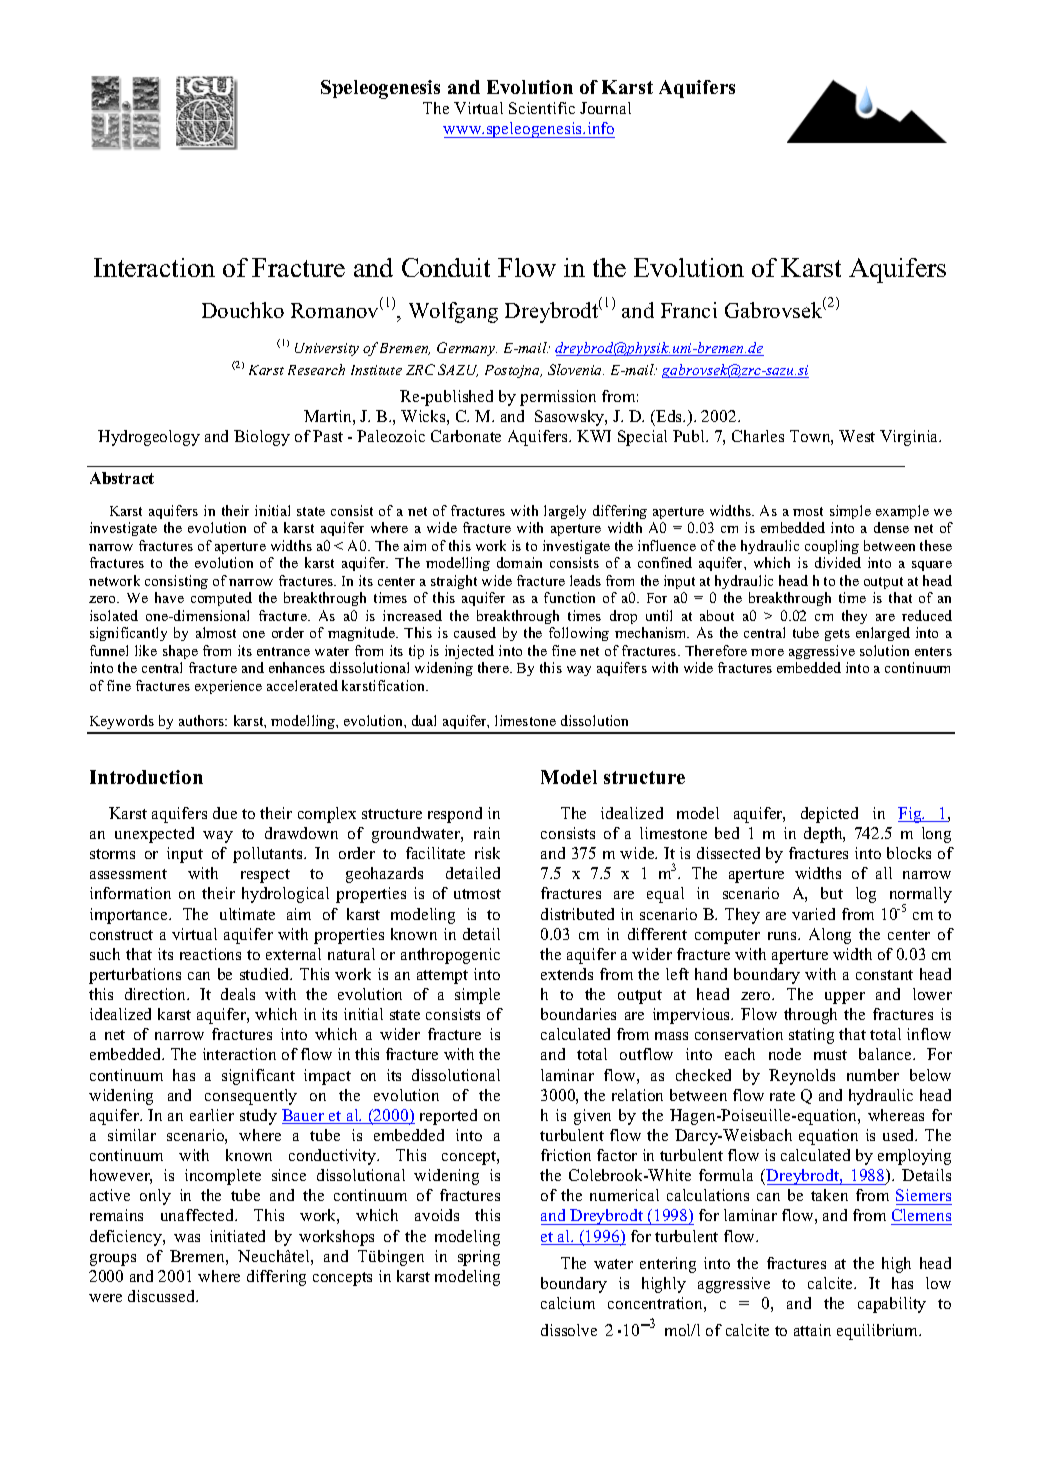  What do you see at coordinates (542, 108) in the document?
I see `Scientific` at bounding box center [542, 108].
